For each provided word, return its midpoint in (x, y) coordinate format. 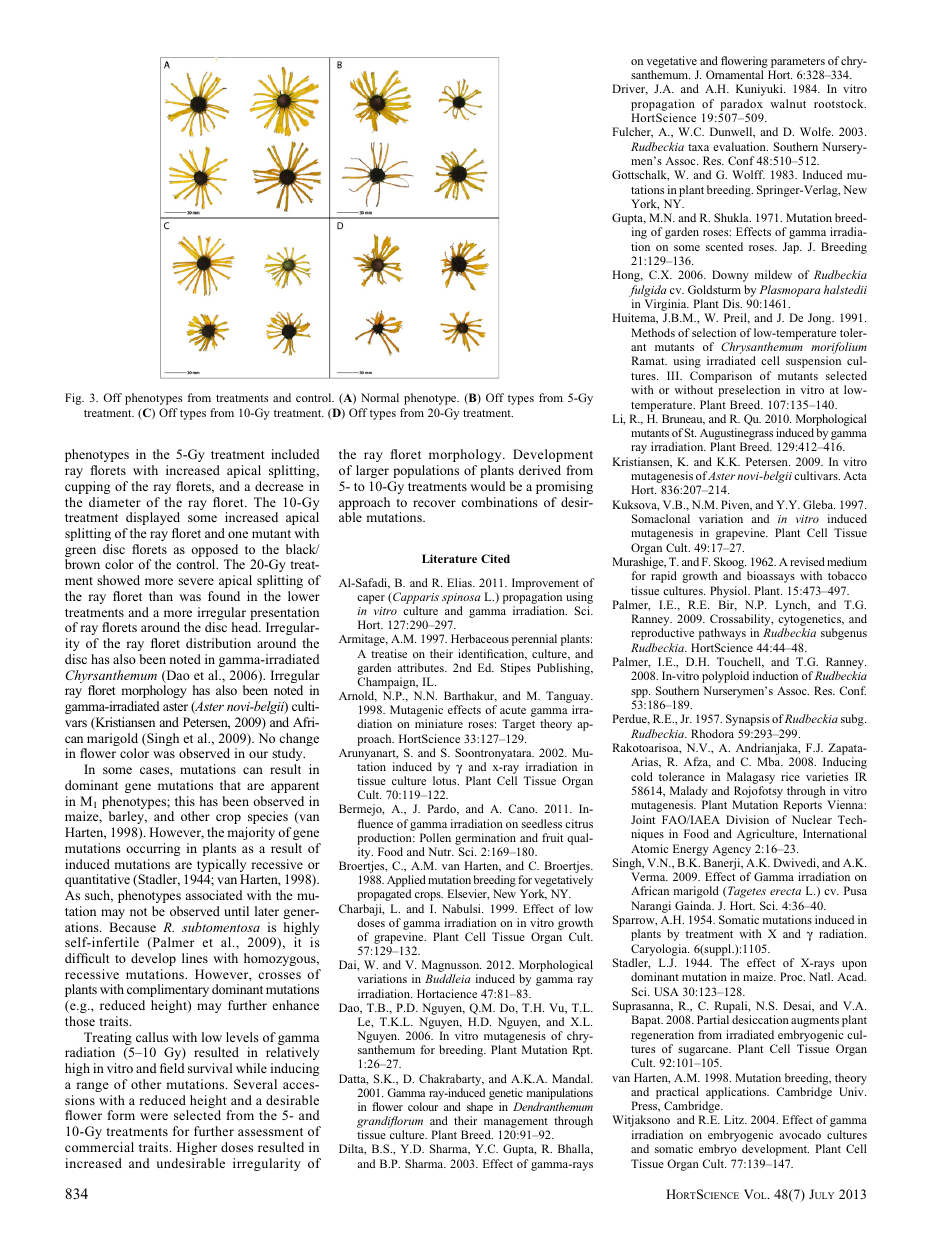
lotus (446, 780)
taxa (698, 147)
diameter (115, 502)
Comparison (721, 377)
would (488, 486)
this (185, 801)
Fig (74, 399)
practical (678, 1094)
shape (480, 1109)
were (154, 1116)
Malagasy (751, 778)
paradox (741, 105)
